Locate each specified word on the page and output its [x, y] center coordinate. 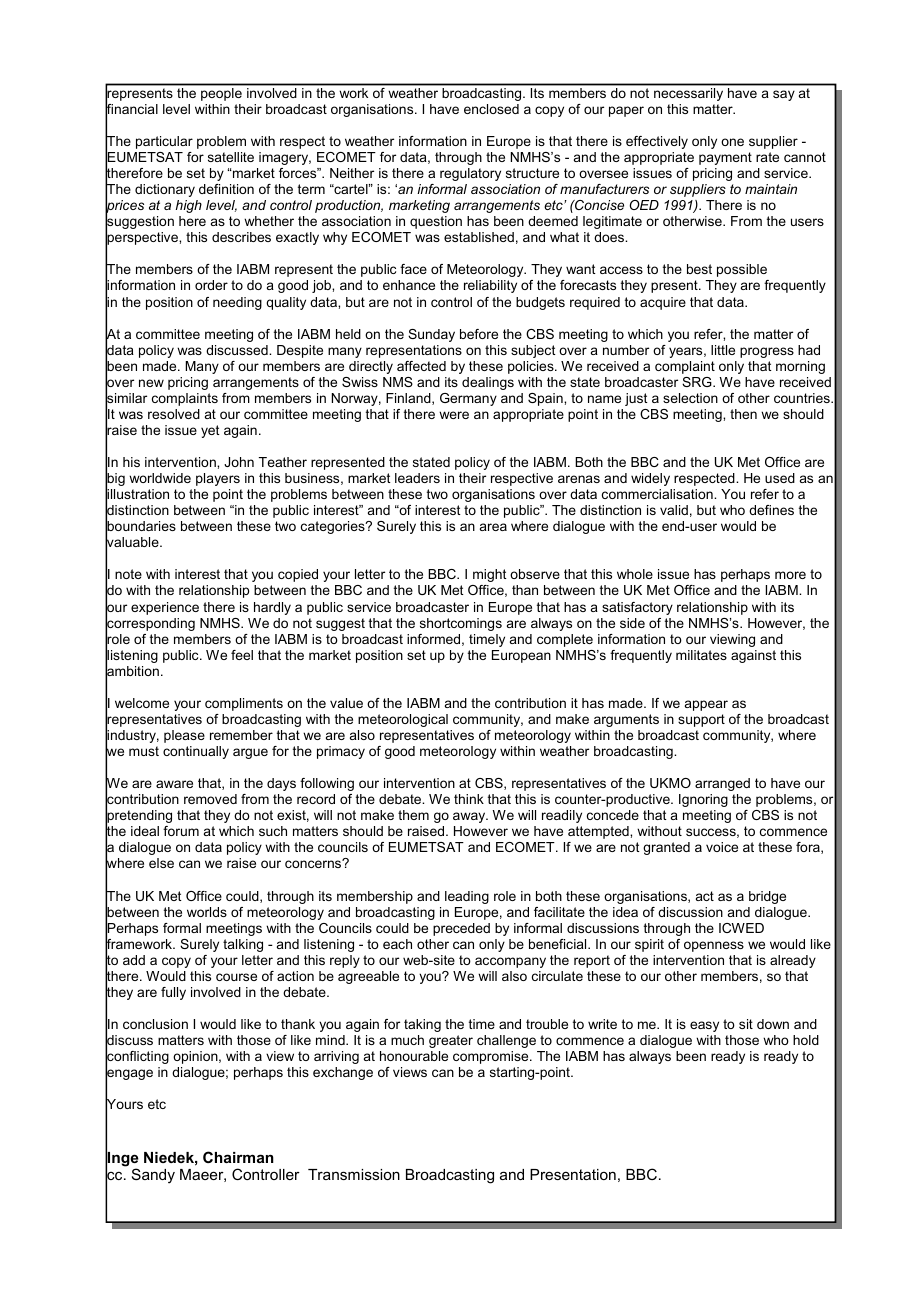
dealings [488, 383]
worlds [207, 912]
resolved [174, 414]
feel [242, 655]
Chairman [238, 1157]
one [732, 142]
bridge [767, 897]
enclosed [491, 109]
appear [706, 705]
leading [467, 897]
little [723, 350]
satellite [231, 157]
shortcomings [461, 624]
